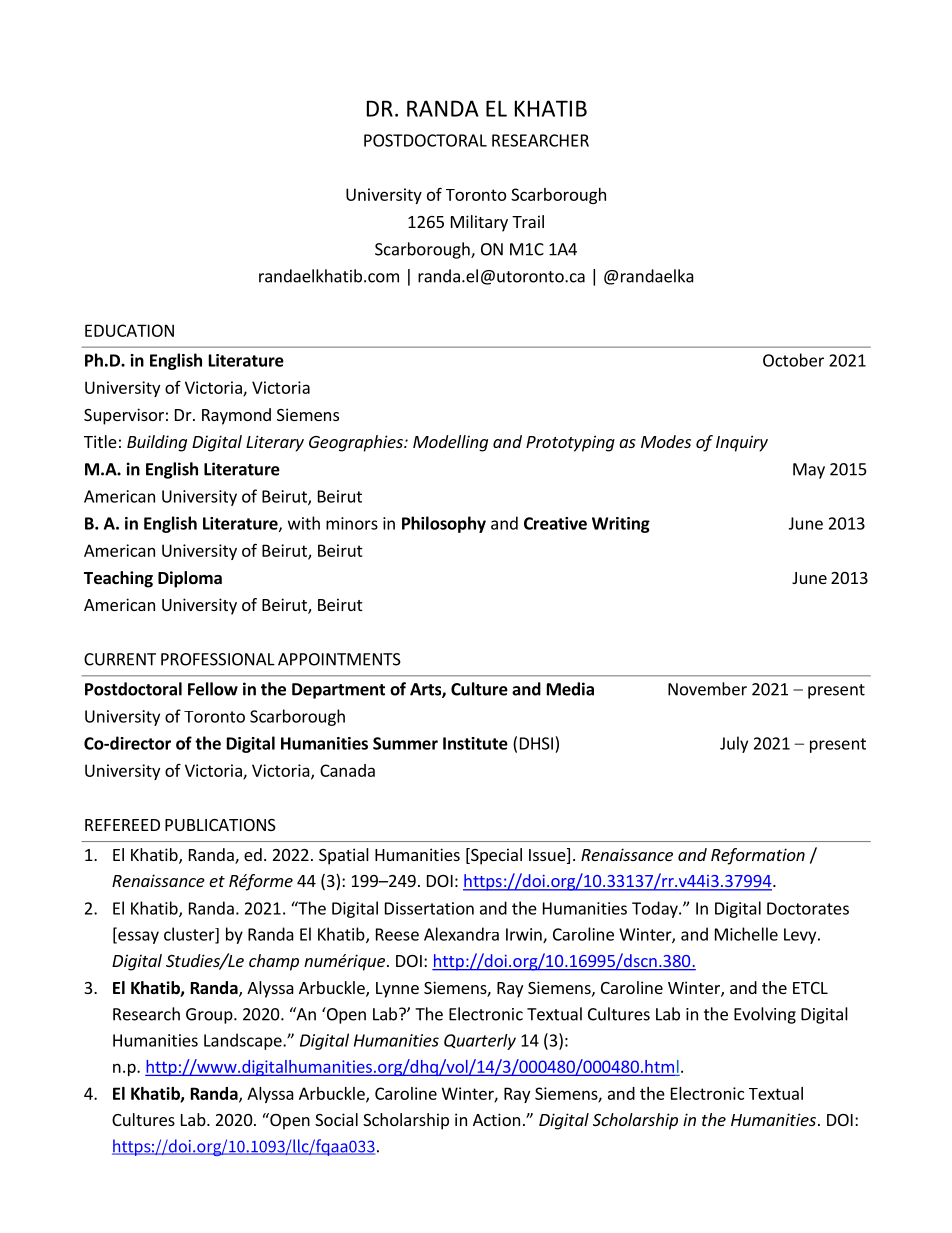  I want to click on EDUCATION, so click(129, 330).
